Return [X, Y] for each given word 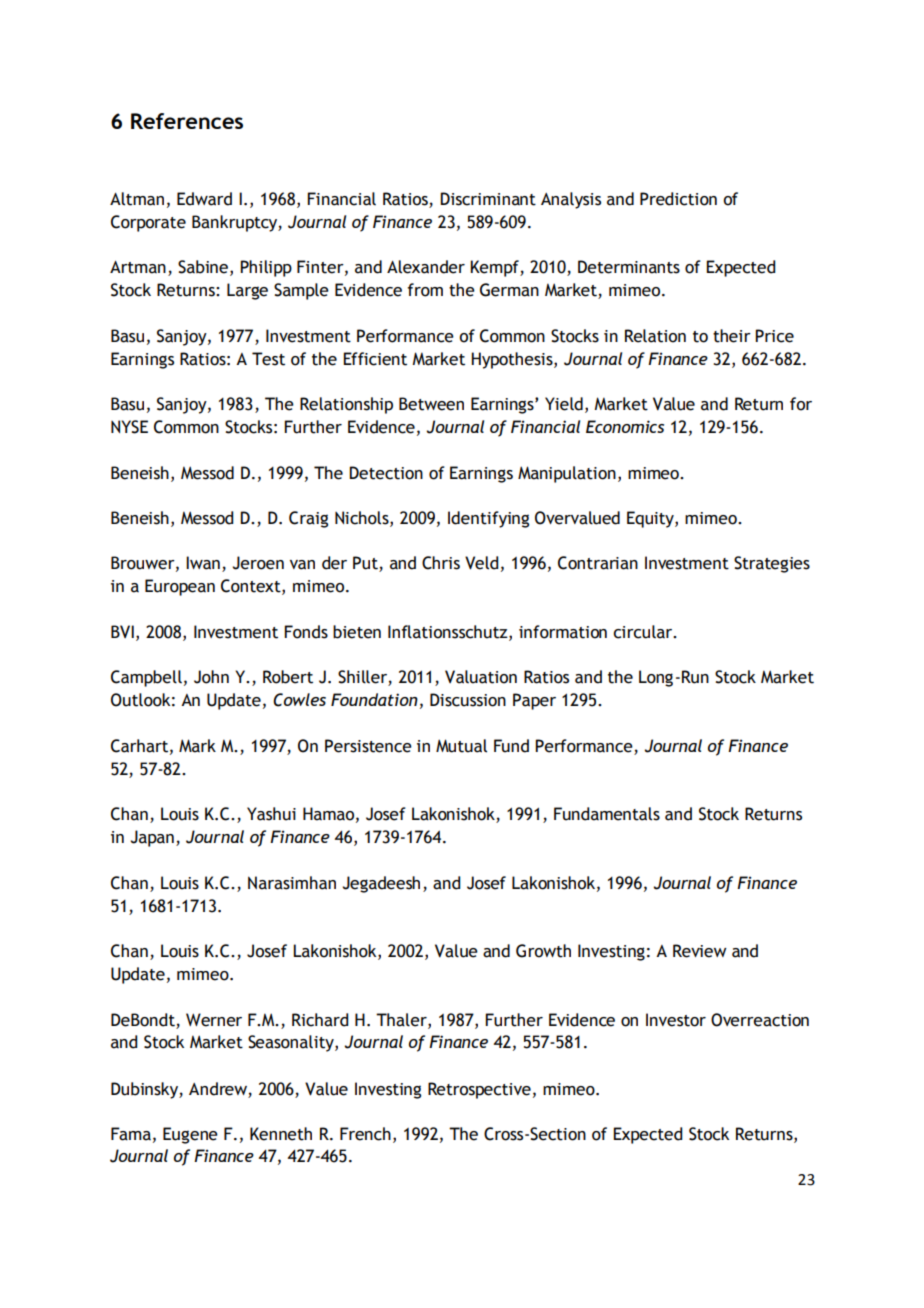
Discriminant [488, 199]
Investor [676, 1020]
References [187, 121]
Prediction [678, 199]
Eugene [190, 1135]
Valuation [481, 677]
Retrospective [479, 1090]
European [180, 587]
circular [644, 632]
